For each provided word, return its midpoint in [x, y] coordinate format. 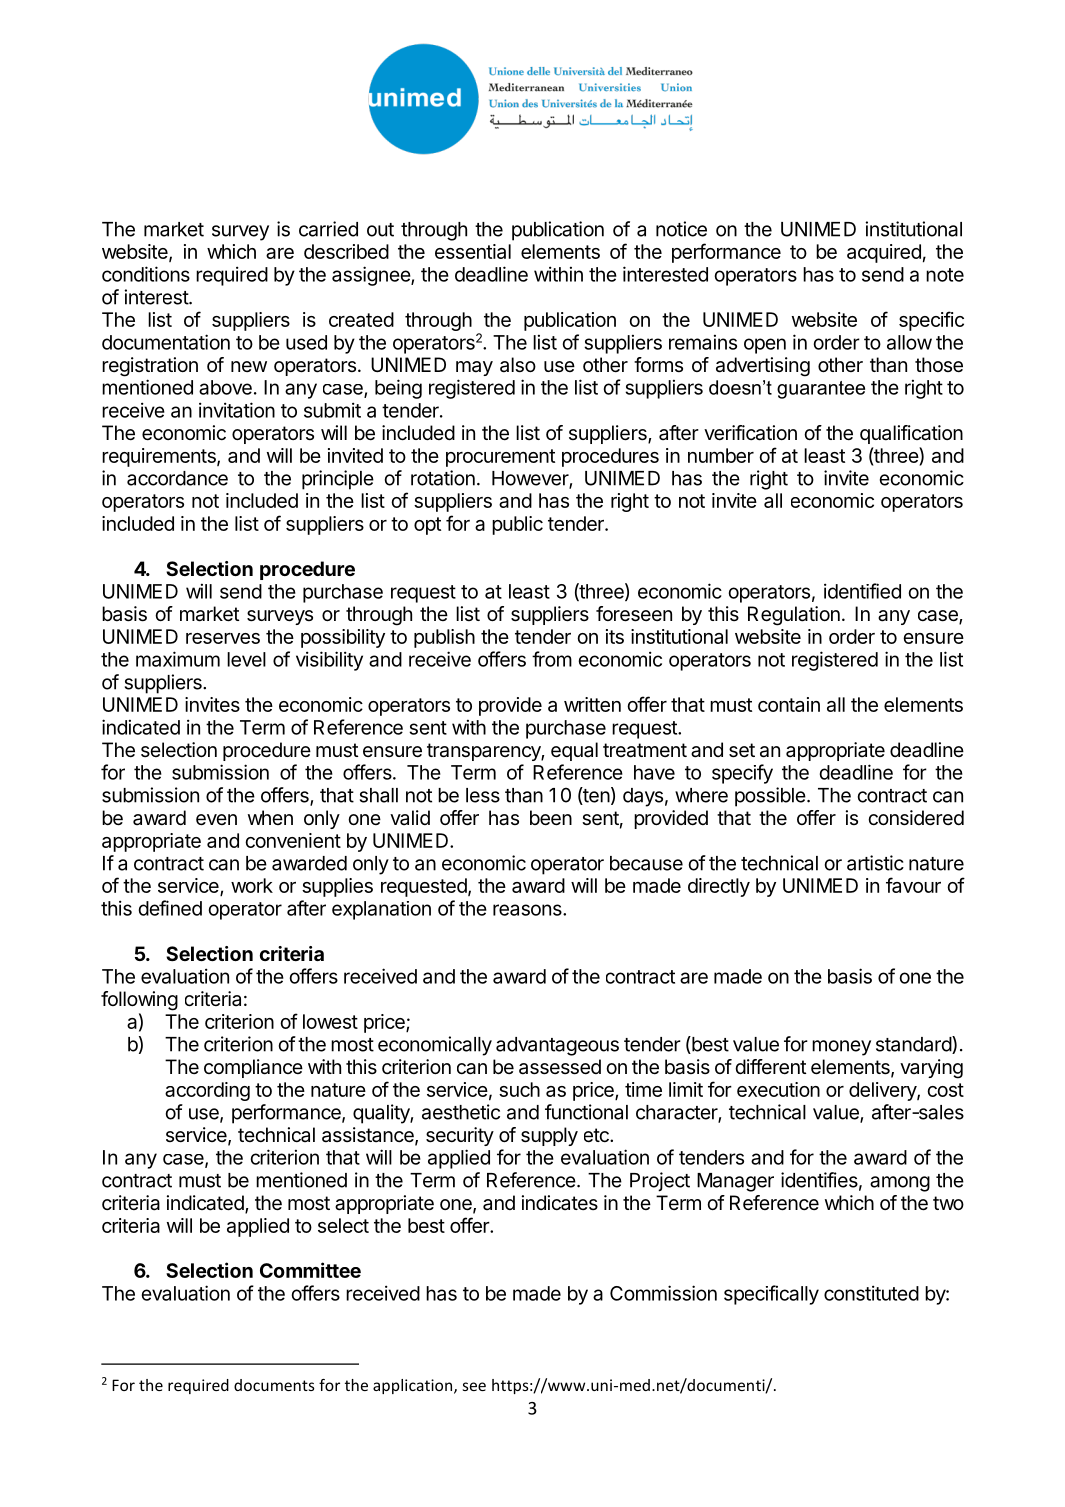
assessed [560, 1067]
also [518, 365]
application [412, 1386]
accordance [177, 478]
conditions [146, 274]
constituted [871, 1293]
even [216, 820]
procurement [500, 458]
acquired [884, 253]
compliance [253, 1068]
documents [274, 1385]
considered [916, 818]
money [841, 1048]
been [551, 818]
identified [862, 591]
